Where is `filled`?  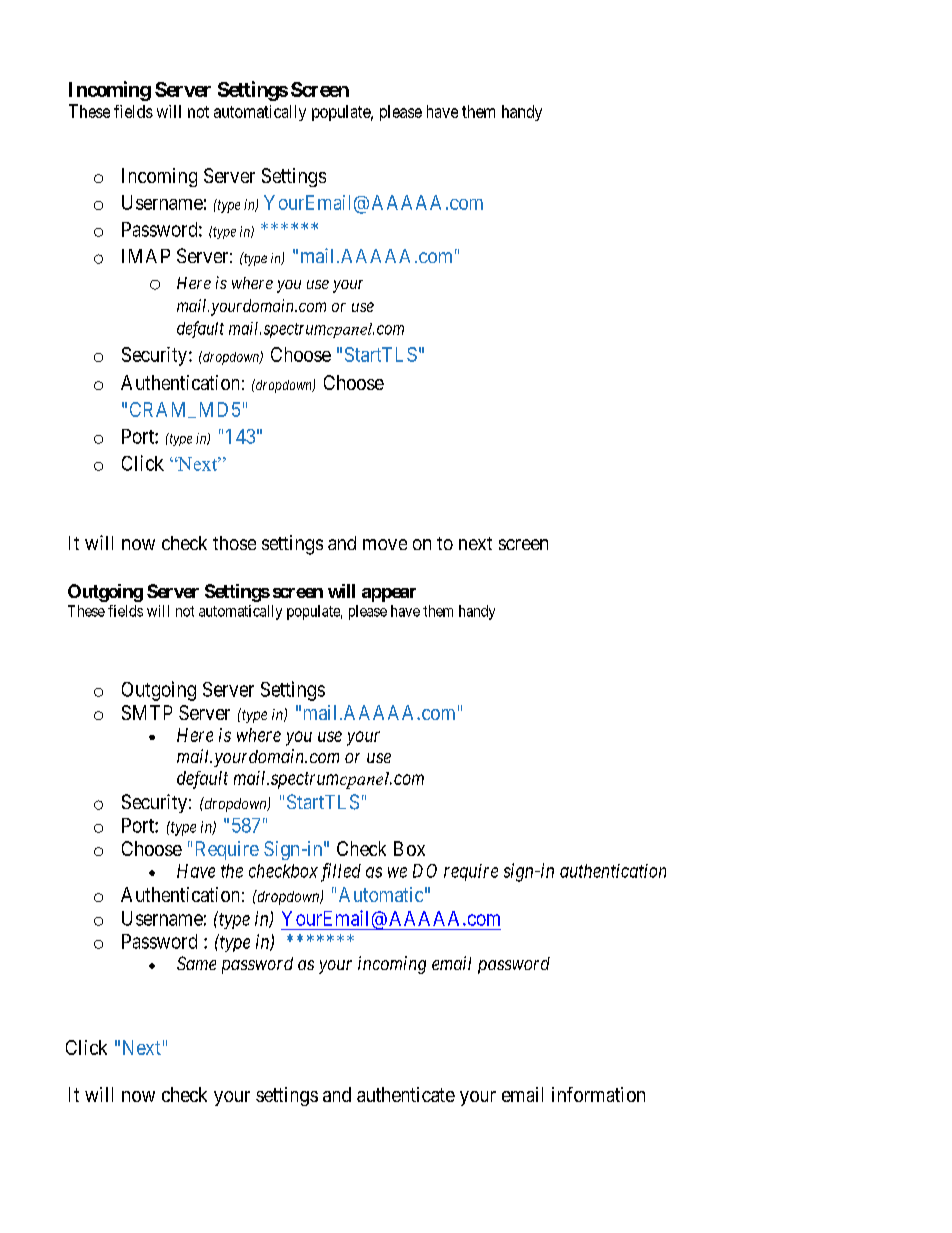
filled is located at coordinates (341, 872).
